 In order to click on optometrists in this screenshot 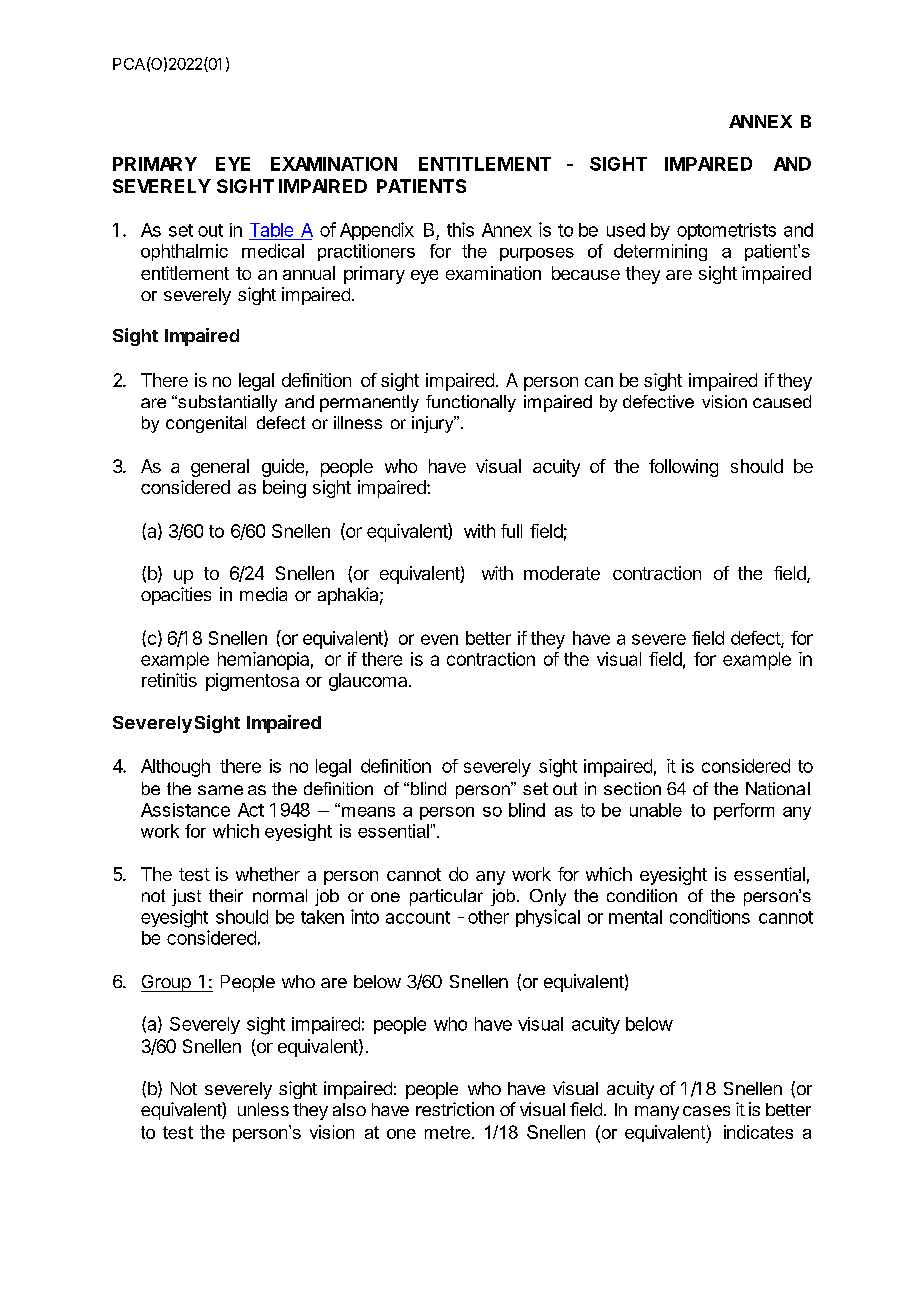, I will do `click(726, 231)`.
